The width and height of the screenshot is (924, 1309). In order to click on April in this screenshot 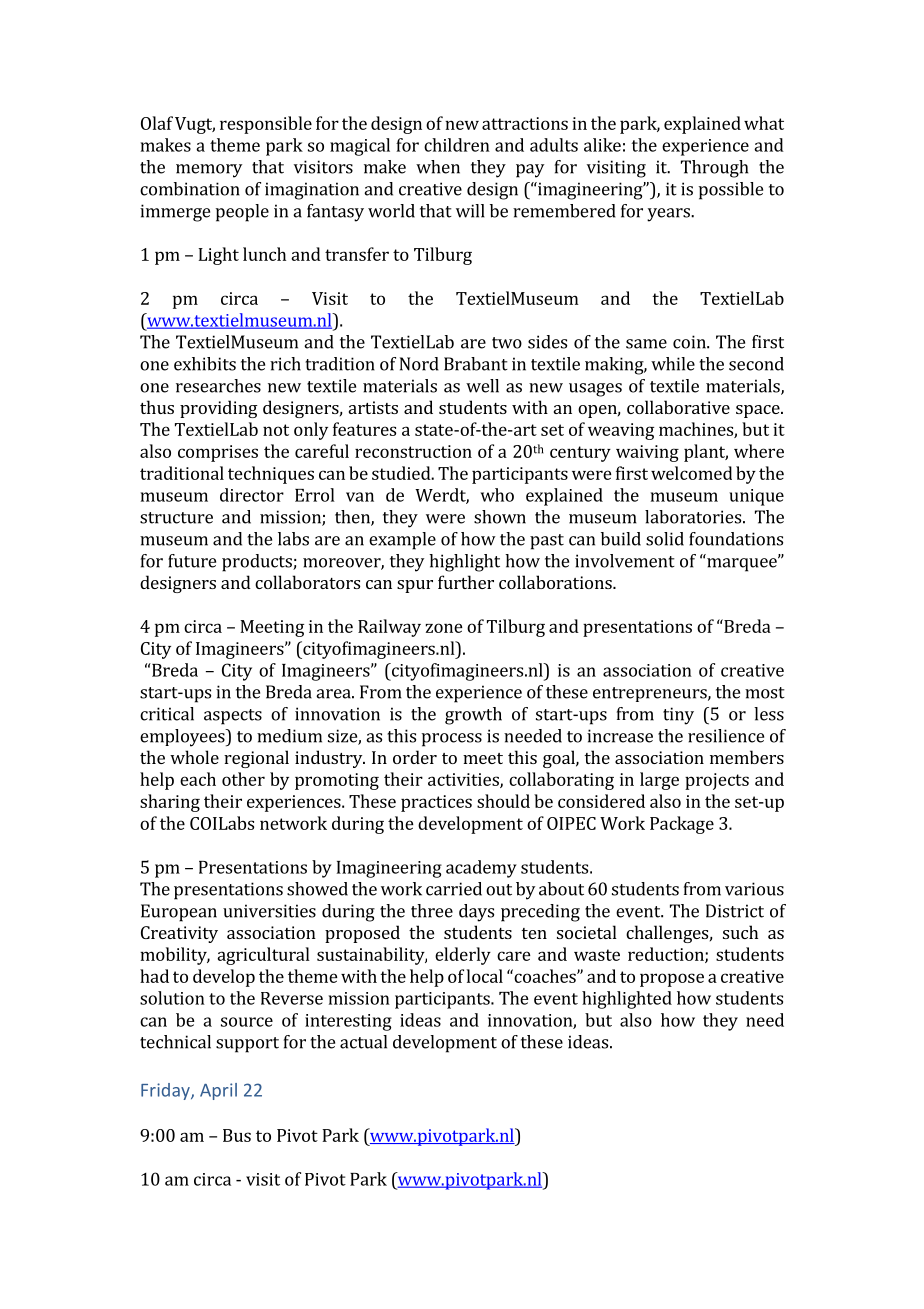, I will do `click(218, 1091)`.
